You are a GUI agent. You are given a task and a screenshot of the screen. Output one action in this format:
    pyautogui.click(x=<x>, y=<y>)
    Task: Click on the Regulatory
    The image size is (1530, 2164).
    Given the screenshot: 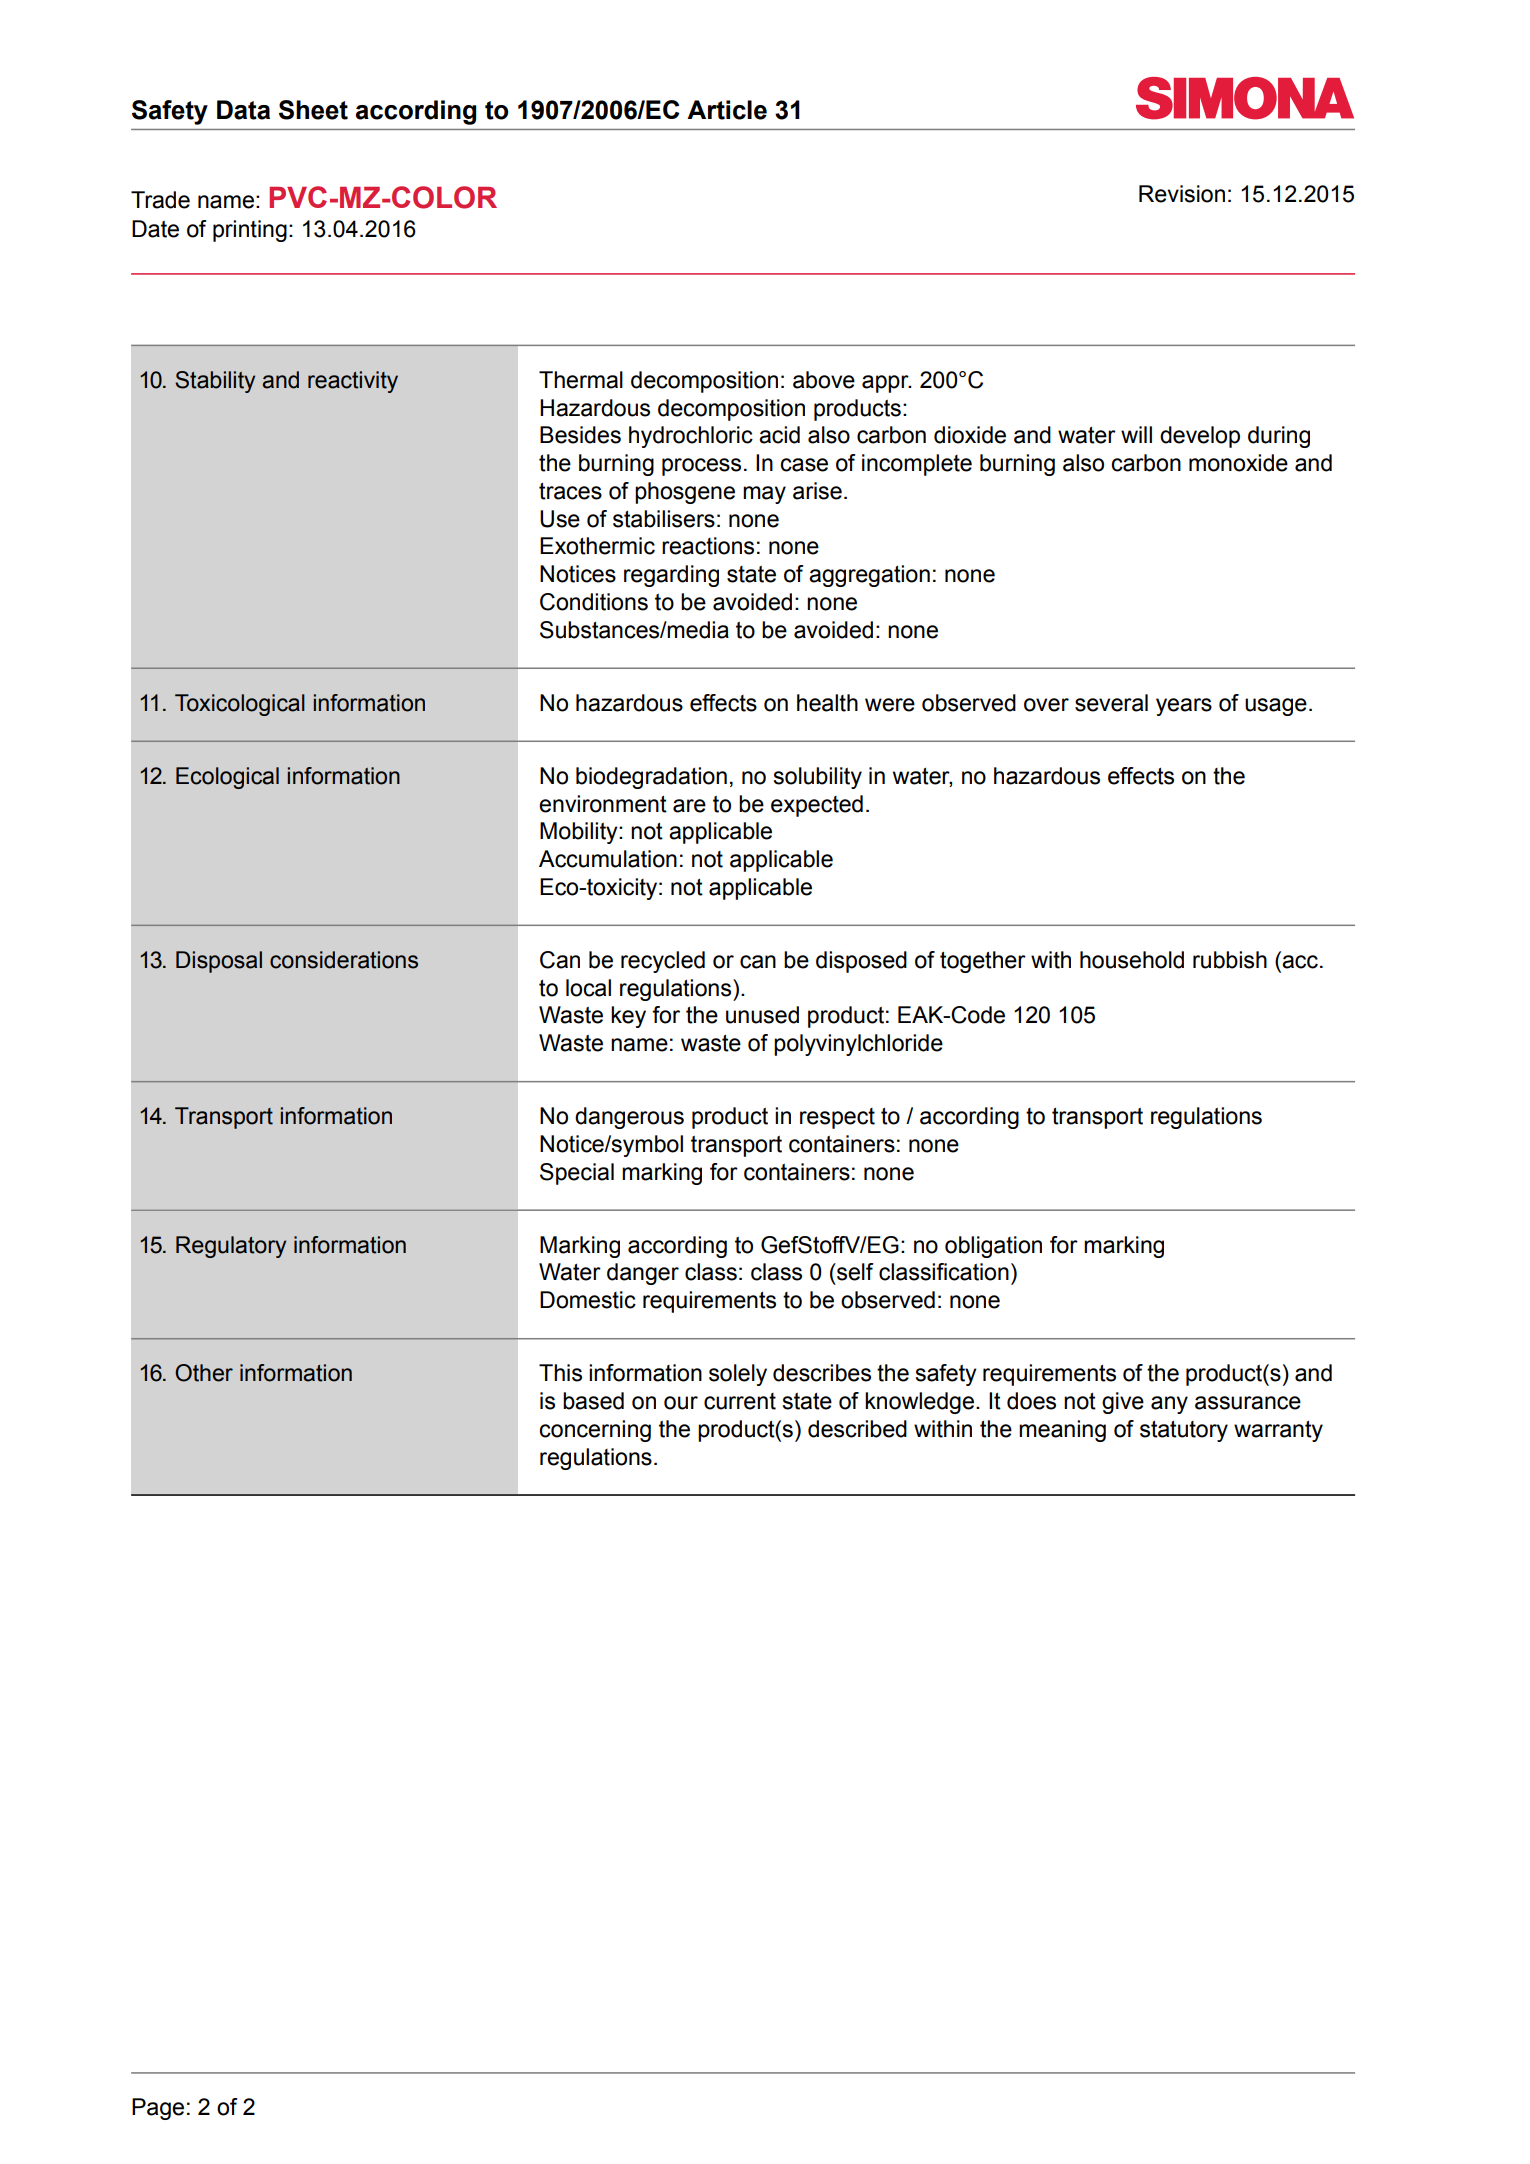 What is the action you would take?
    pyautogui.click(x=231, y=1247)
